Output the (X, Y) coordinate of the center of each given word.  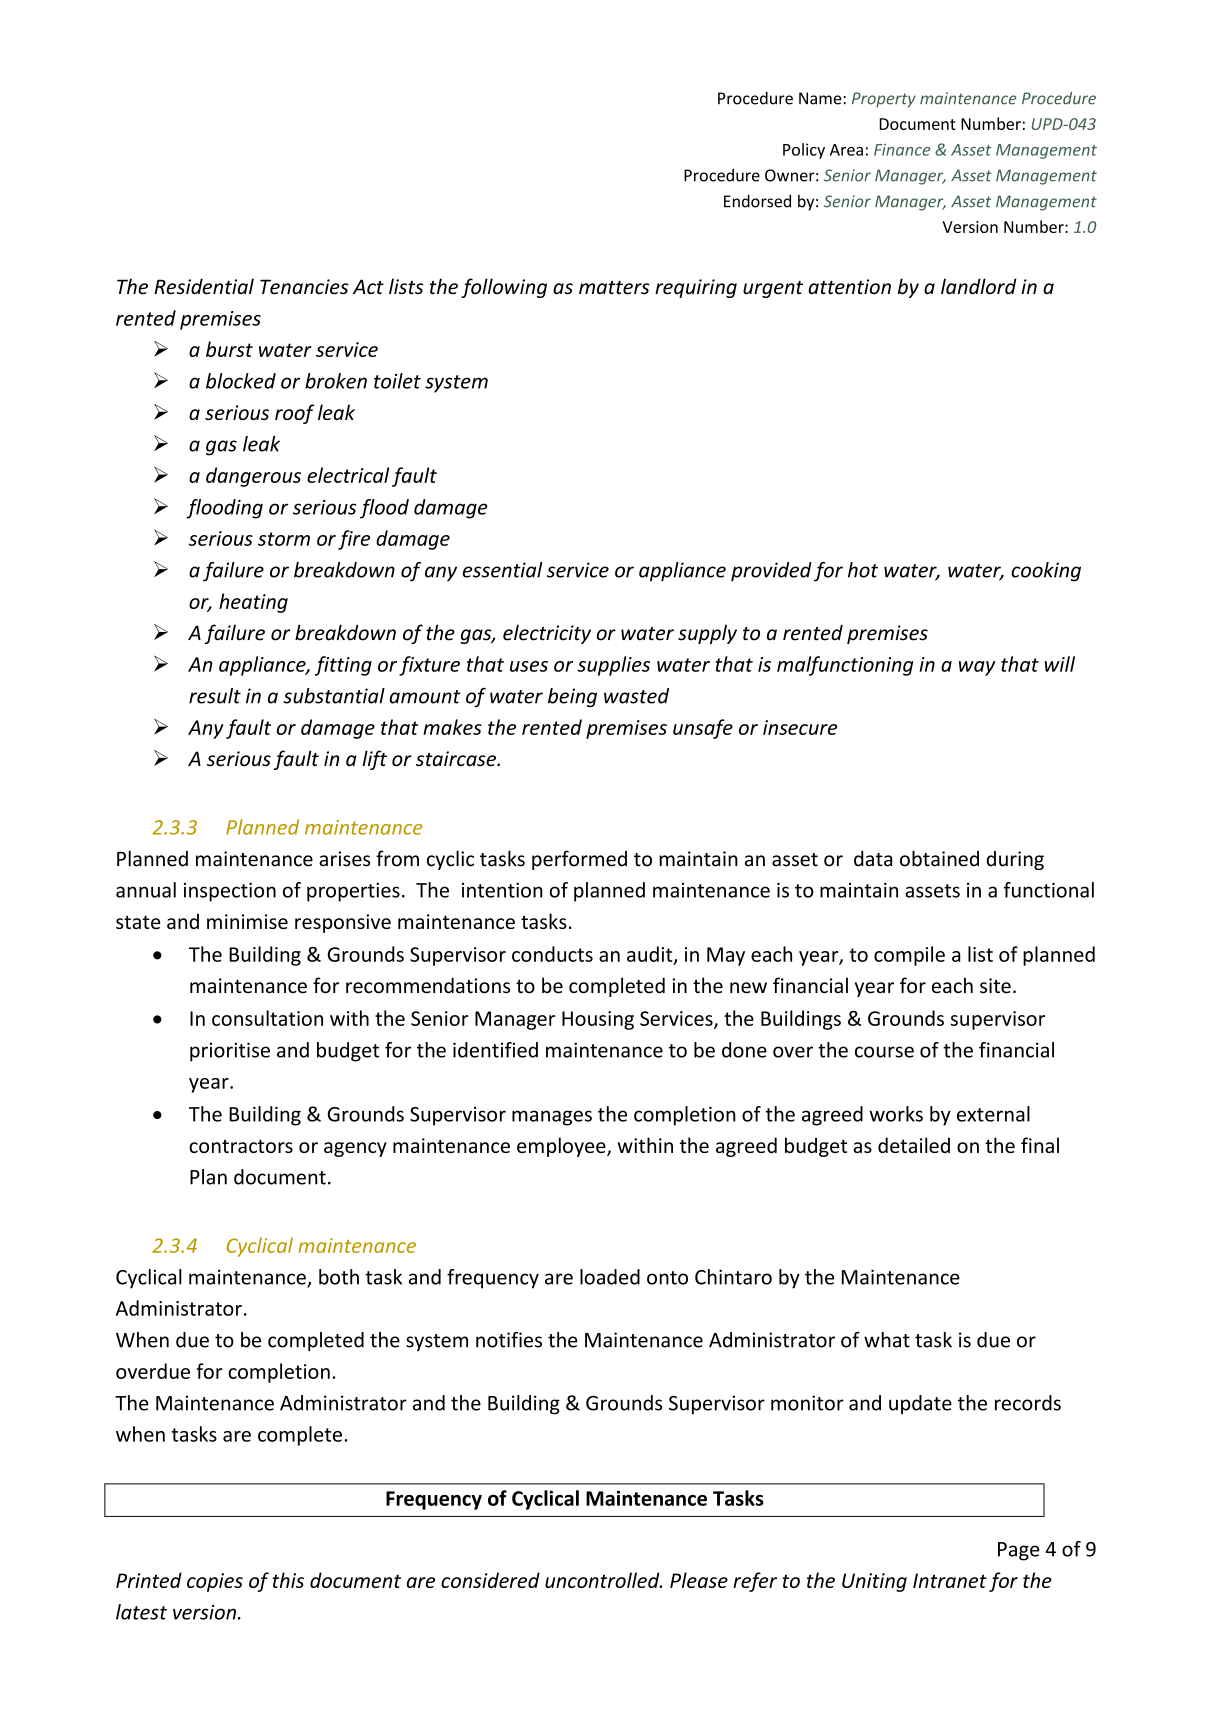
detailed (914, 1145)
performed (579, 860)
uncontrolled (603, 1580)
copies (215, 1582)
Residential (204, 286)
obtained (939, 858)
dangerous (253, 477)
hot (863, 570)
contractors (241, 1146)
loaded (610, 1277)
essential (503, 570)
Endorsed (757, 201)
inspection (230, 892)
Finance (902, 150)
